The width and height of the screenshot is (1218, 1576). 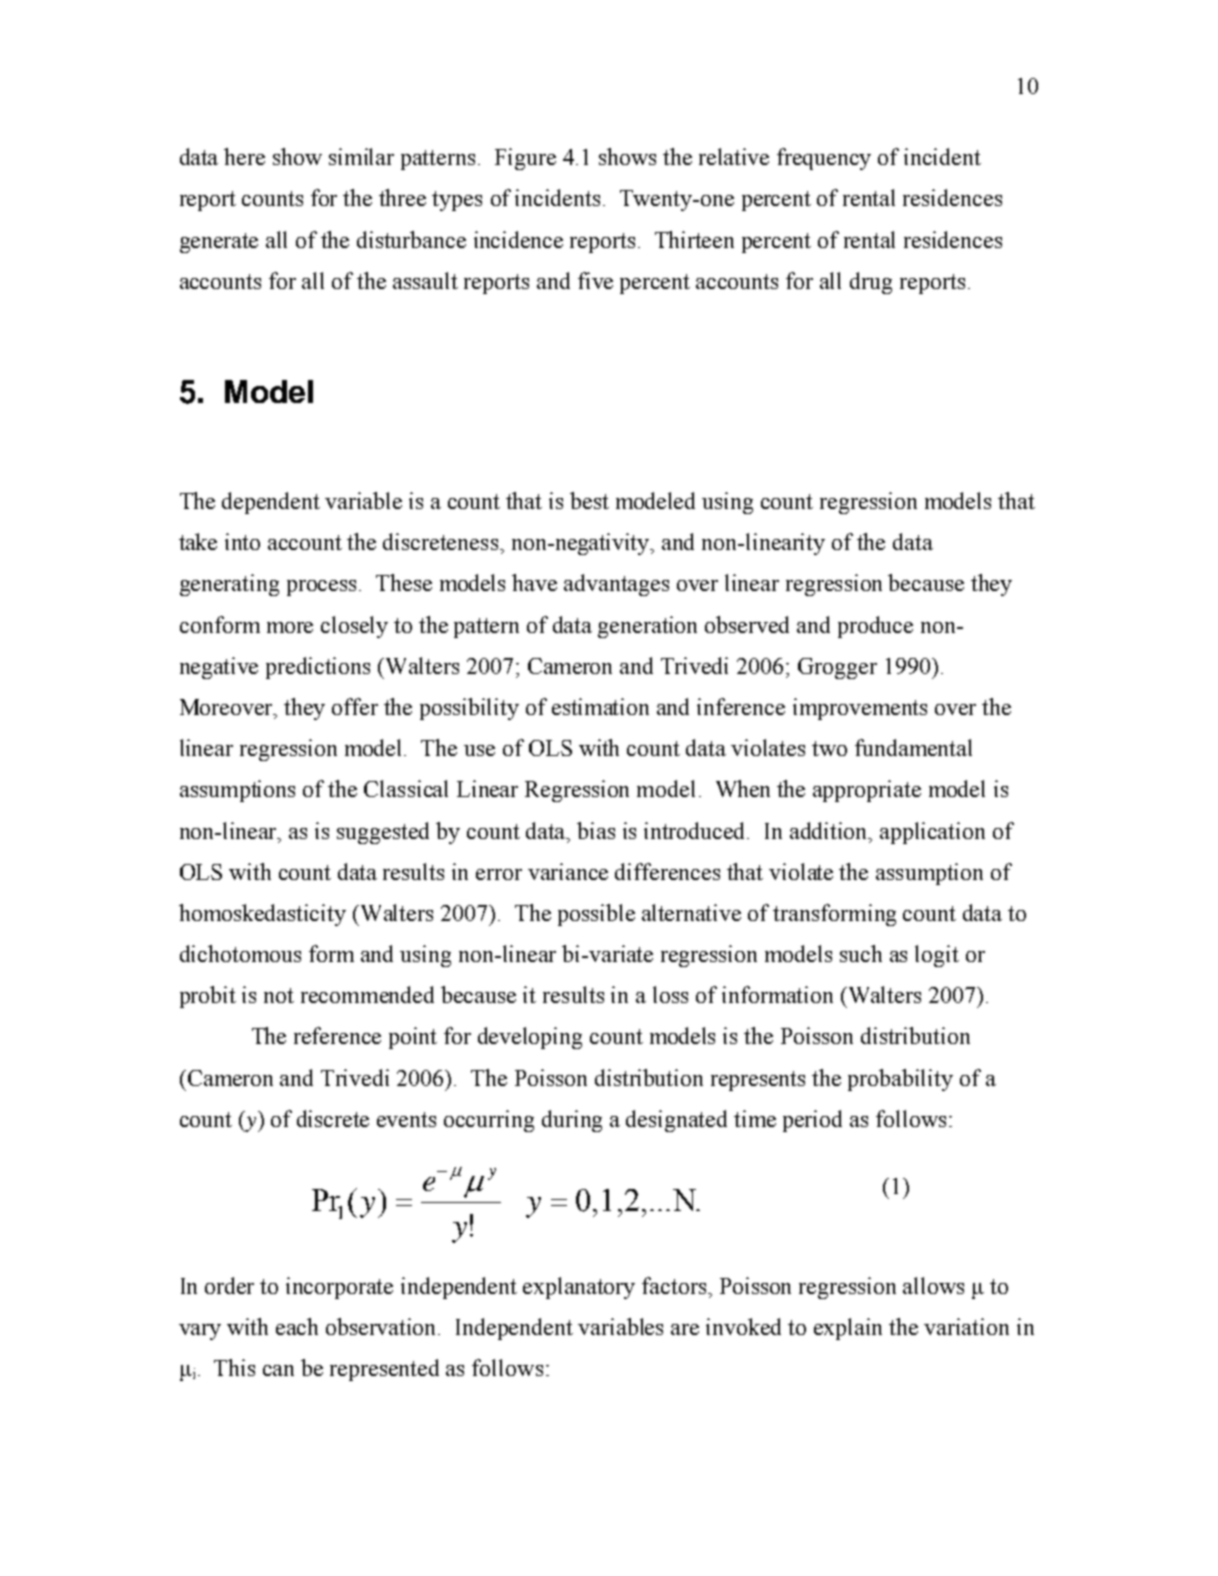 I want to click on best, so click(x=589, y=500).
